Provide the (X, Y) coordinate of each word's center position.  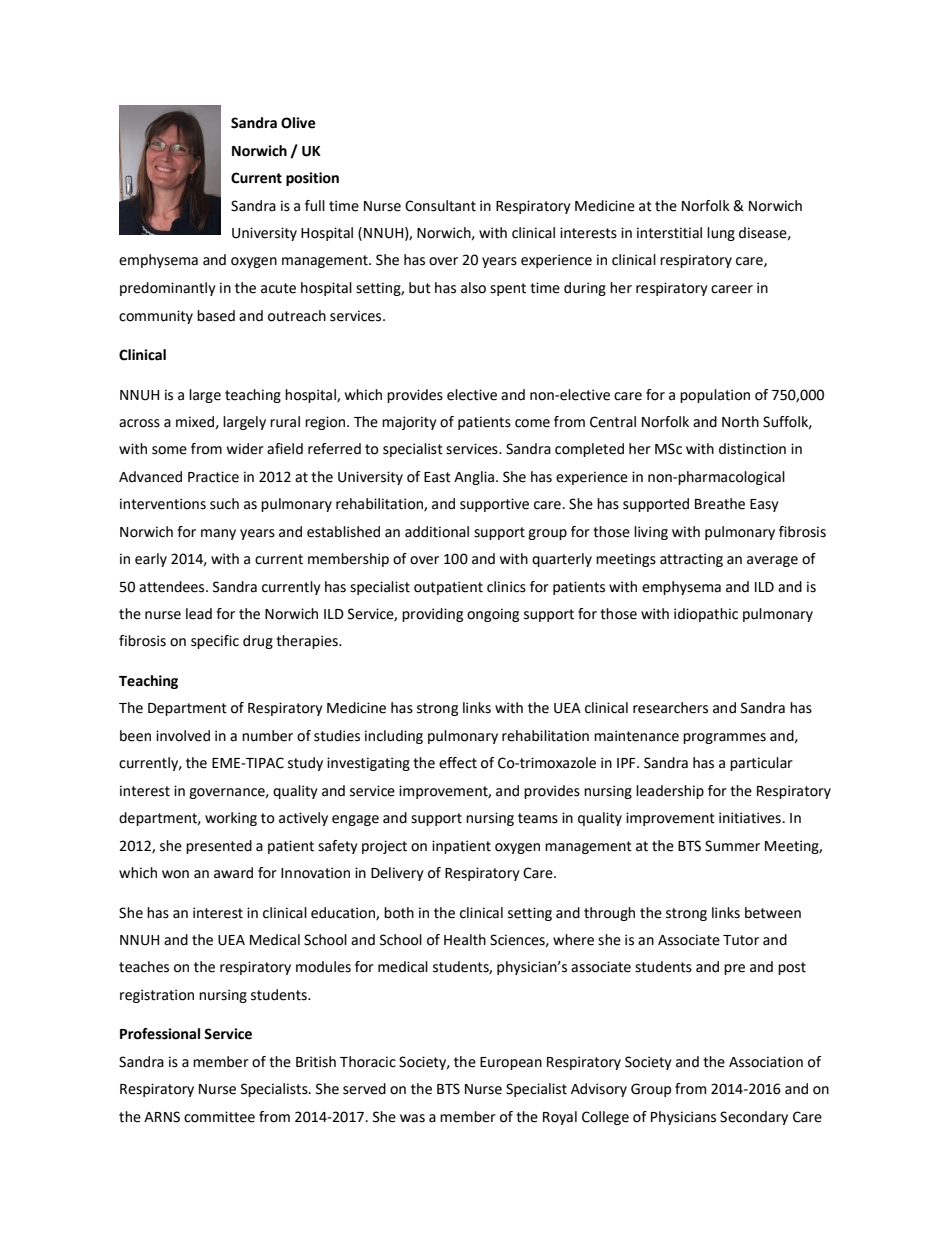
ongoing (493, 615)
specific (215, 642)
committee (219, 1117)
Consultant (440, 206)
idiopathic (706, 615)
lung (721, 234)
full (315, 206)
